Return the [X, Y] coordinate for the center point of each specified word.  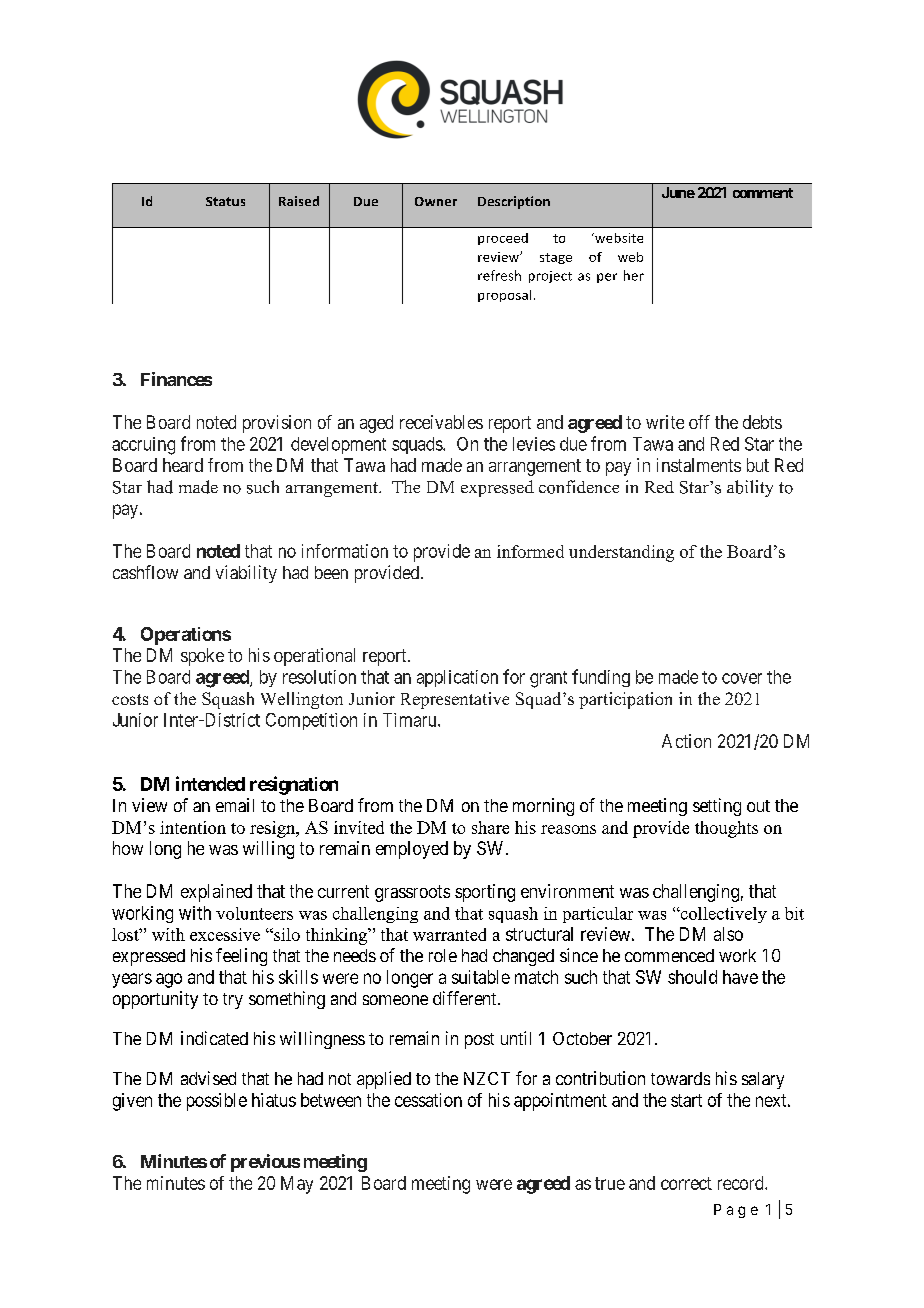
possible [217, 1102]
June [678, 192]
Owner [436, 201]
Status [225, 201]
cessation [428, 1100]
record [742, 1183]
